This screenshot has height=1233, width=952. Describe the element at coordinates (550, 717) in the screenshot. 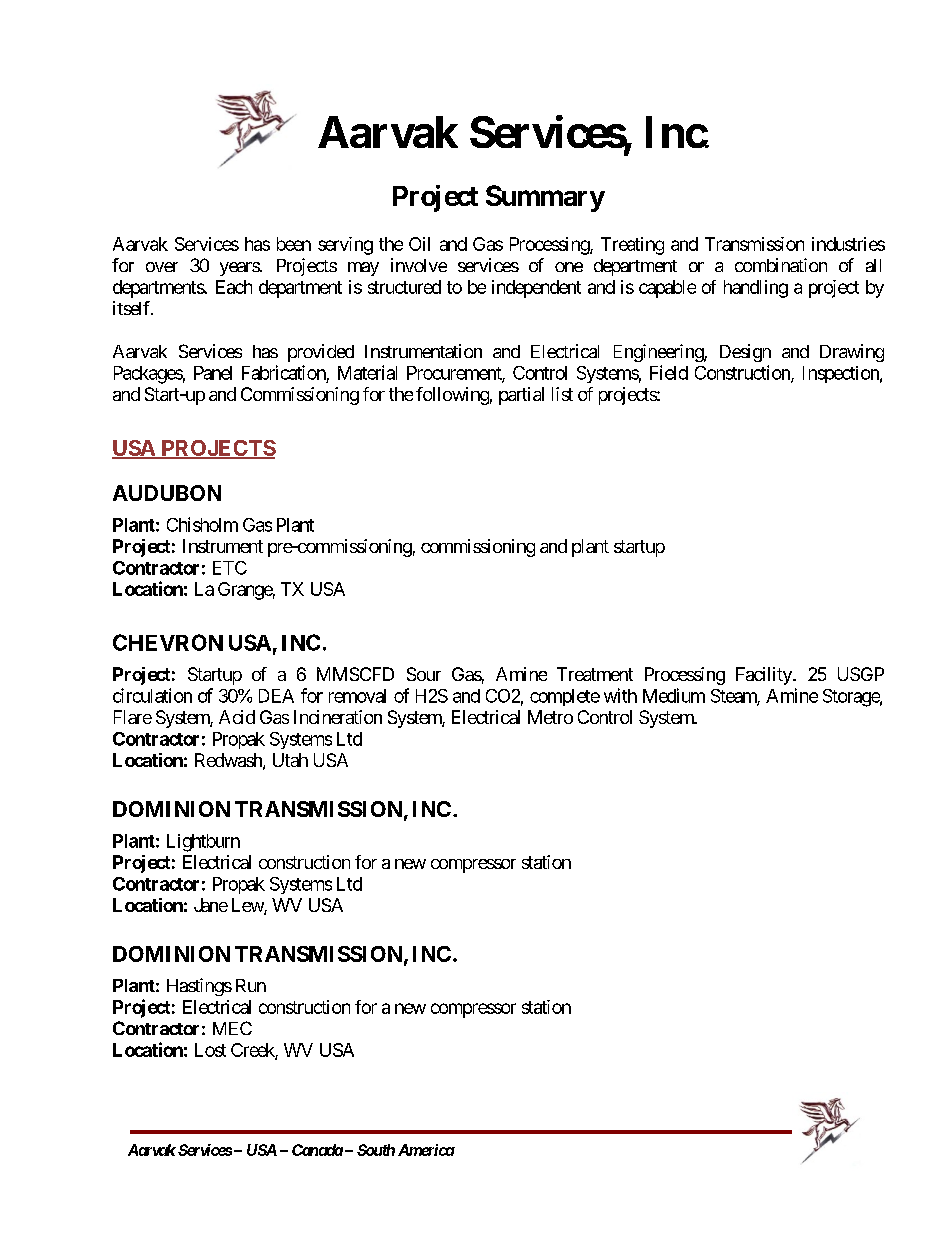

I see `Metro` at that location.
